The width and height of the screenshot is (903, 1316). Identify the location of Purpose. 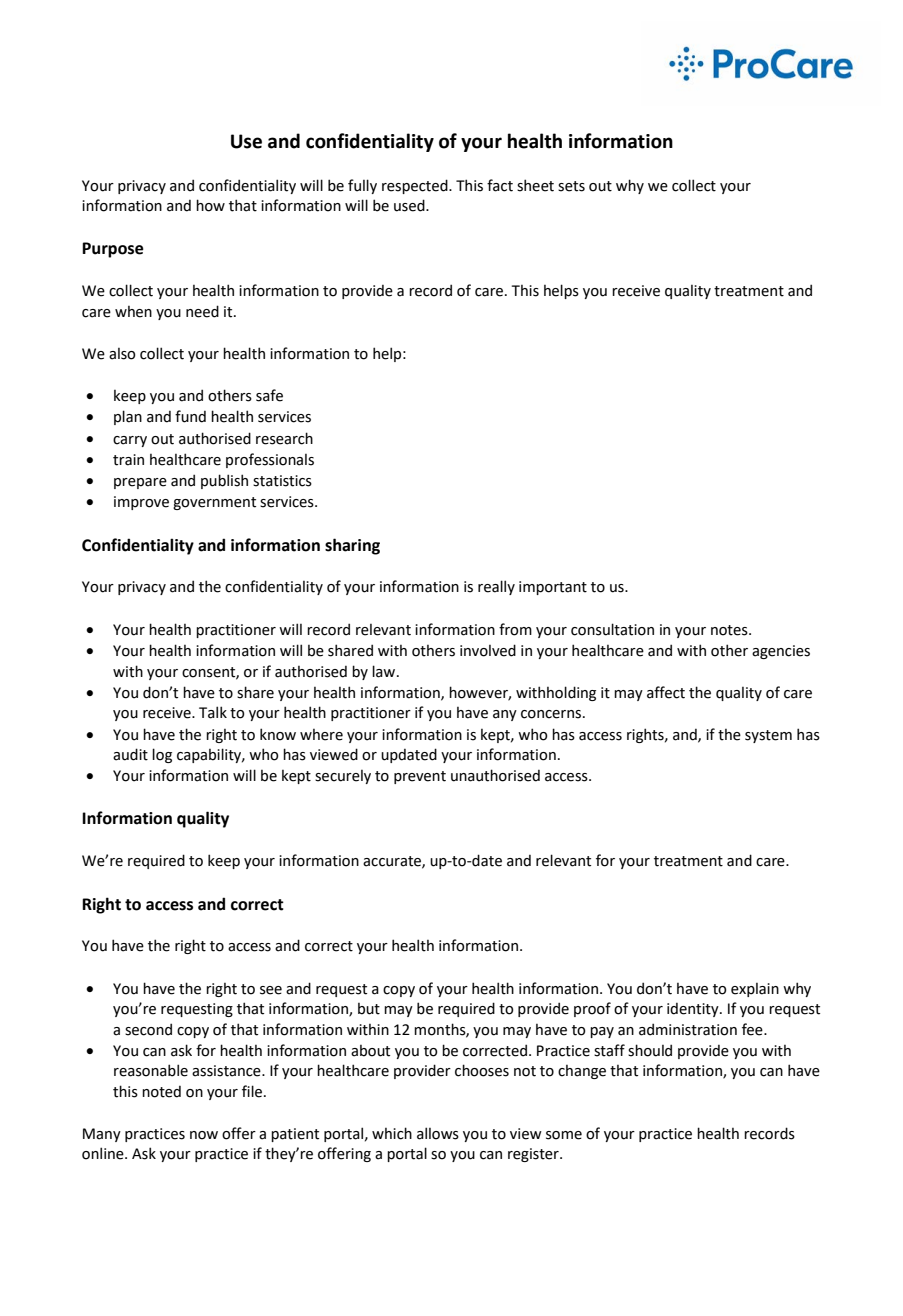
(113, 250).
